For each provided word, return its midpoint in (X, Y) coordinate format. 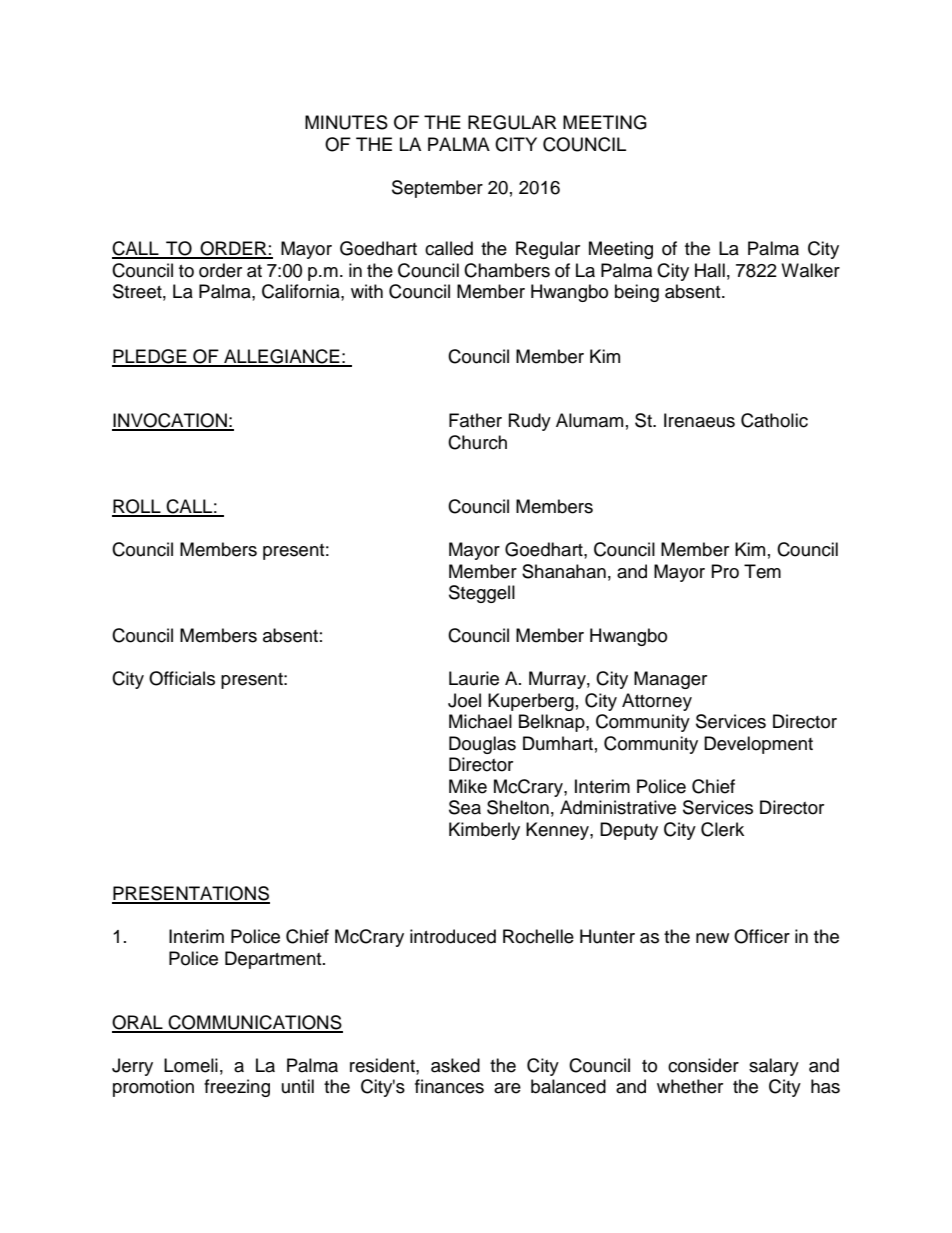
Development (758, 745)
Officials (182, 678)
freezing (237, 1088)
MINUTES (346, 122)
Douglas (482, 745)
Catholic (774, 420)
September (437, 189)
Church (477, 442)
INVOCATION (170, 421)
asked (455, 1065)
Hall (710, 270)
